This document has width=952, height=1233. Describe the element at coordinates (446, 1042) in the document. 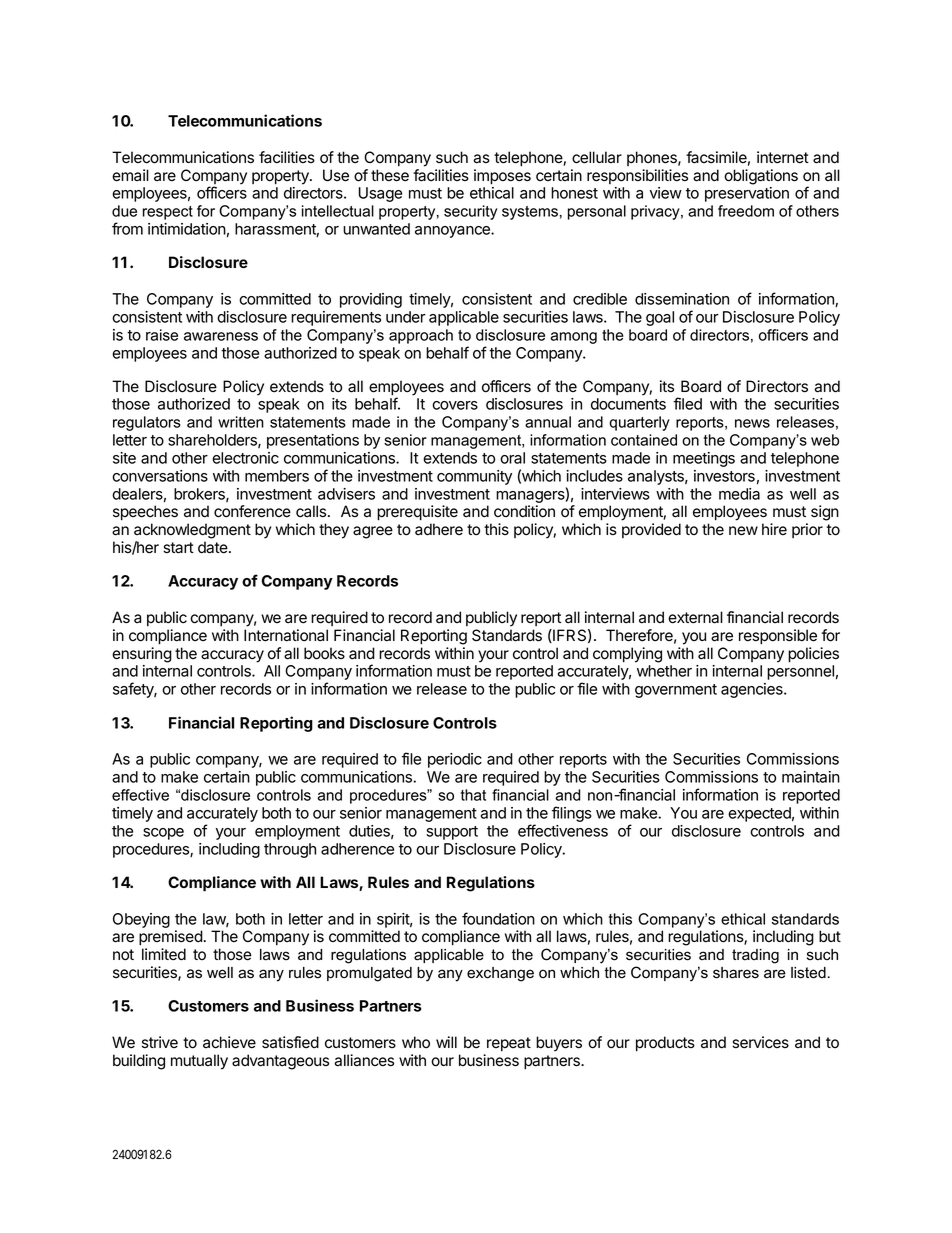

I see `will` at that location.
